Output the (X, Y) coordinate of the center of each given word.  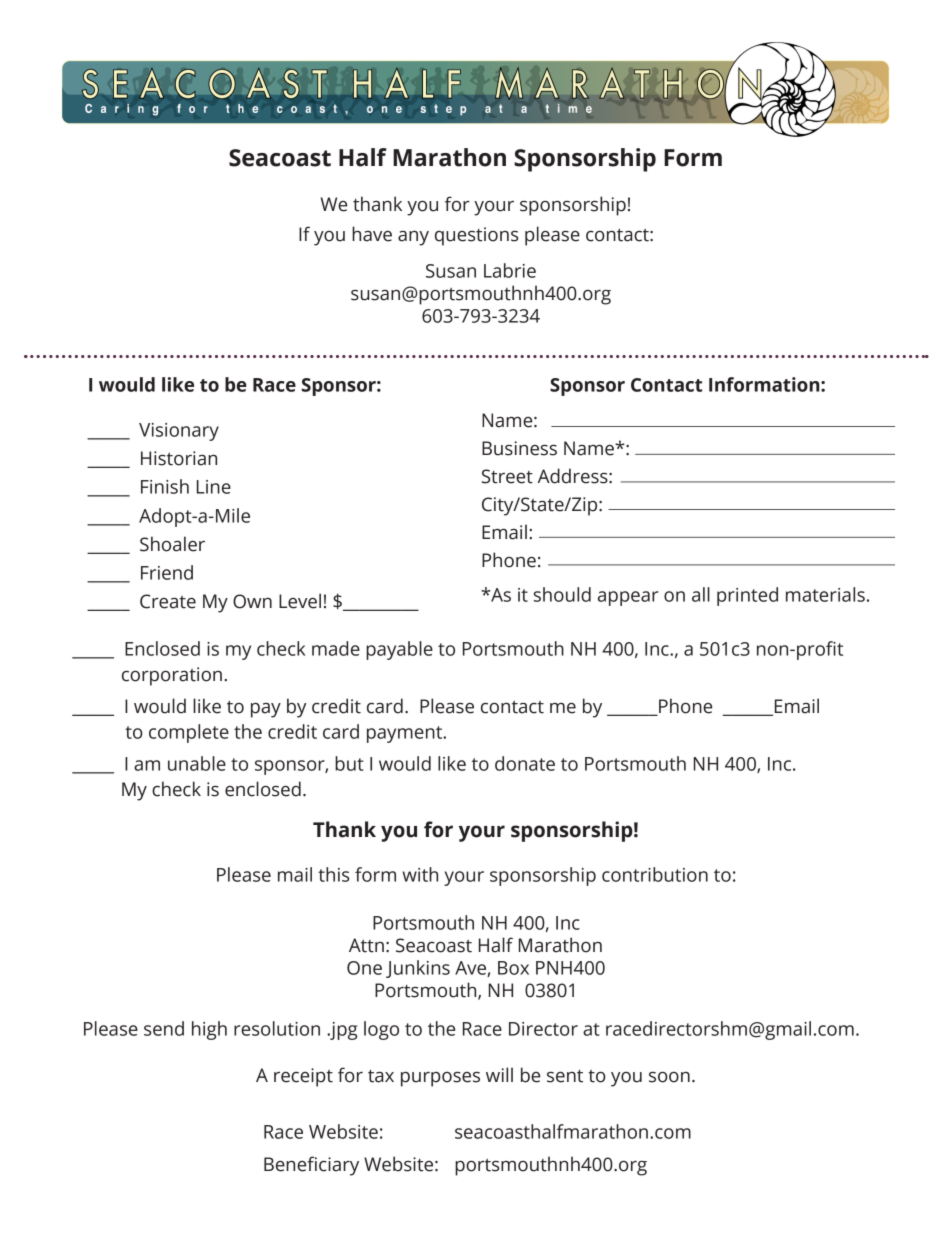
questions (476, 236)
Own (252, 601)
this (333, 874)
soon (669, 1077)
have (372, 234)
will (499, 1074)
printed (747, 596)
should (562, 594)
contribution (655, 874)
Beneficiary (311, 1166)
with (420, 874)
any (413, 238)
